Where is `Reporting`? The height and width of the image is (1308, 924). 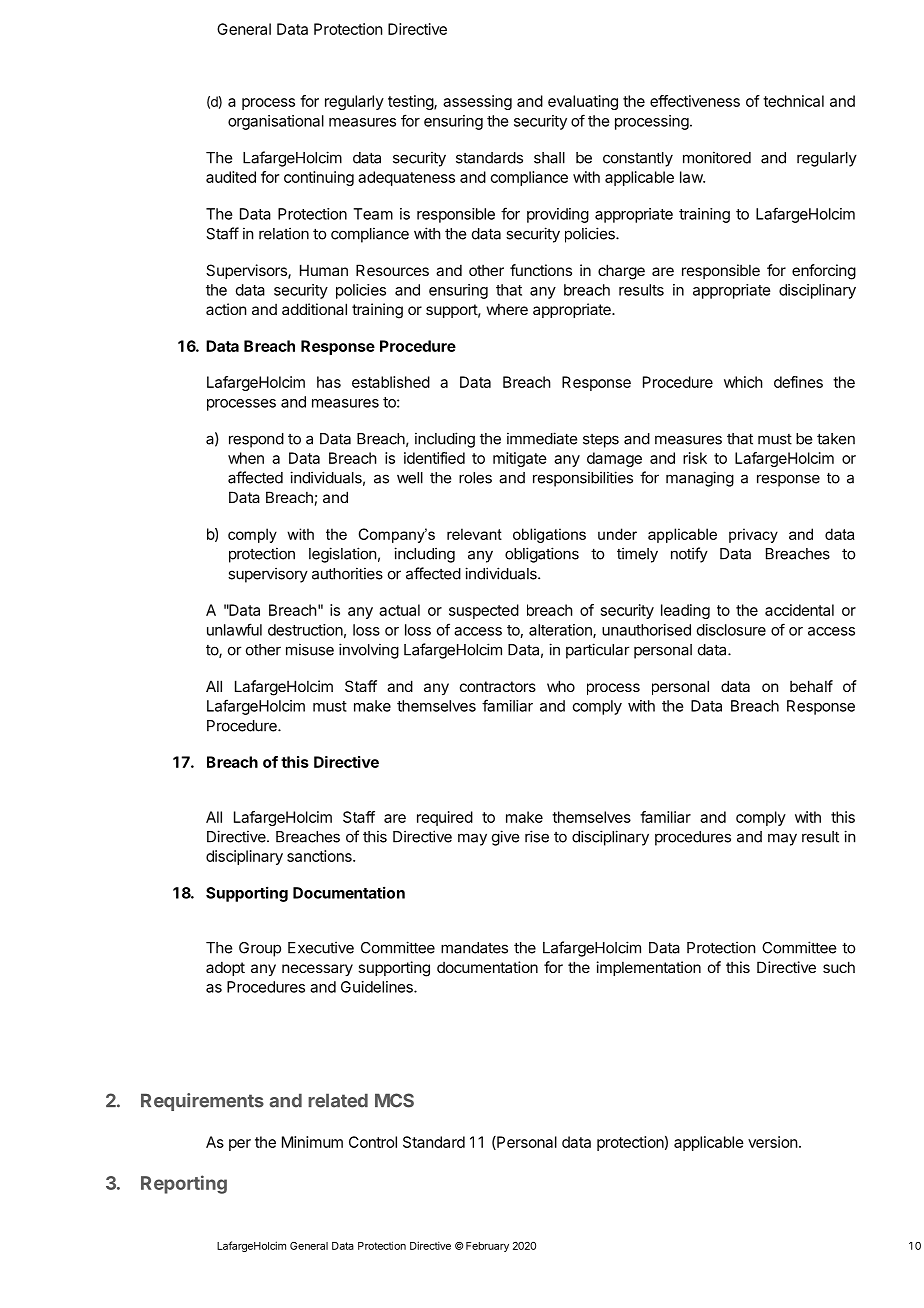
Reporting is located at coordinates (184, 1184).
